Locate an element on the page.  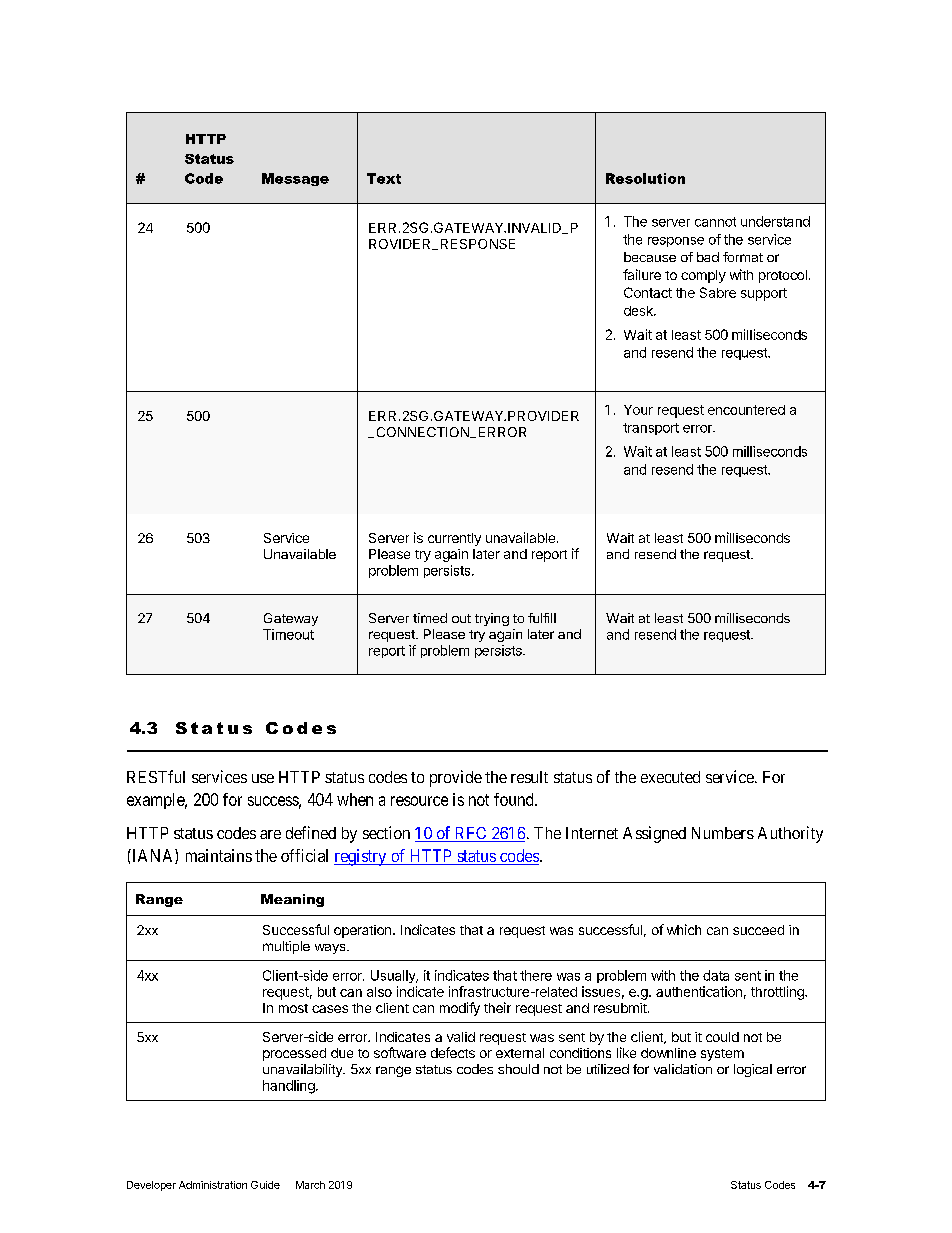
cannot is located at coordinates (715, 222).
